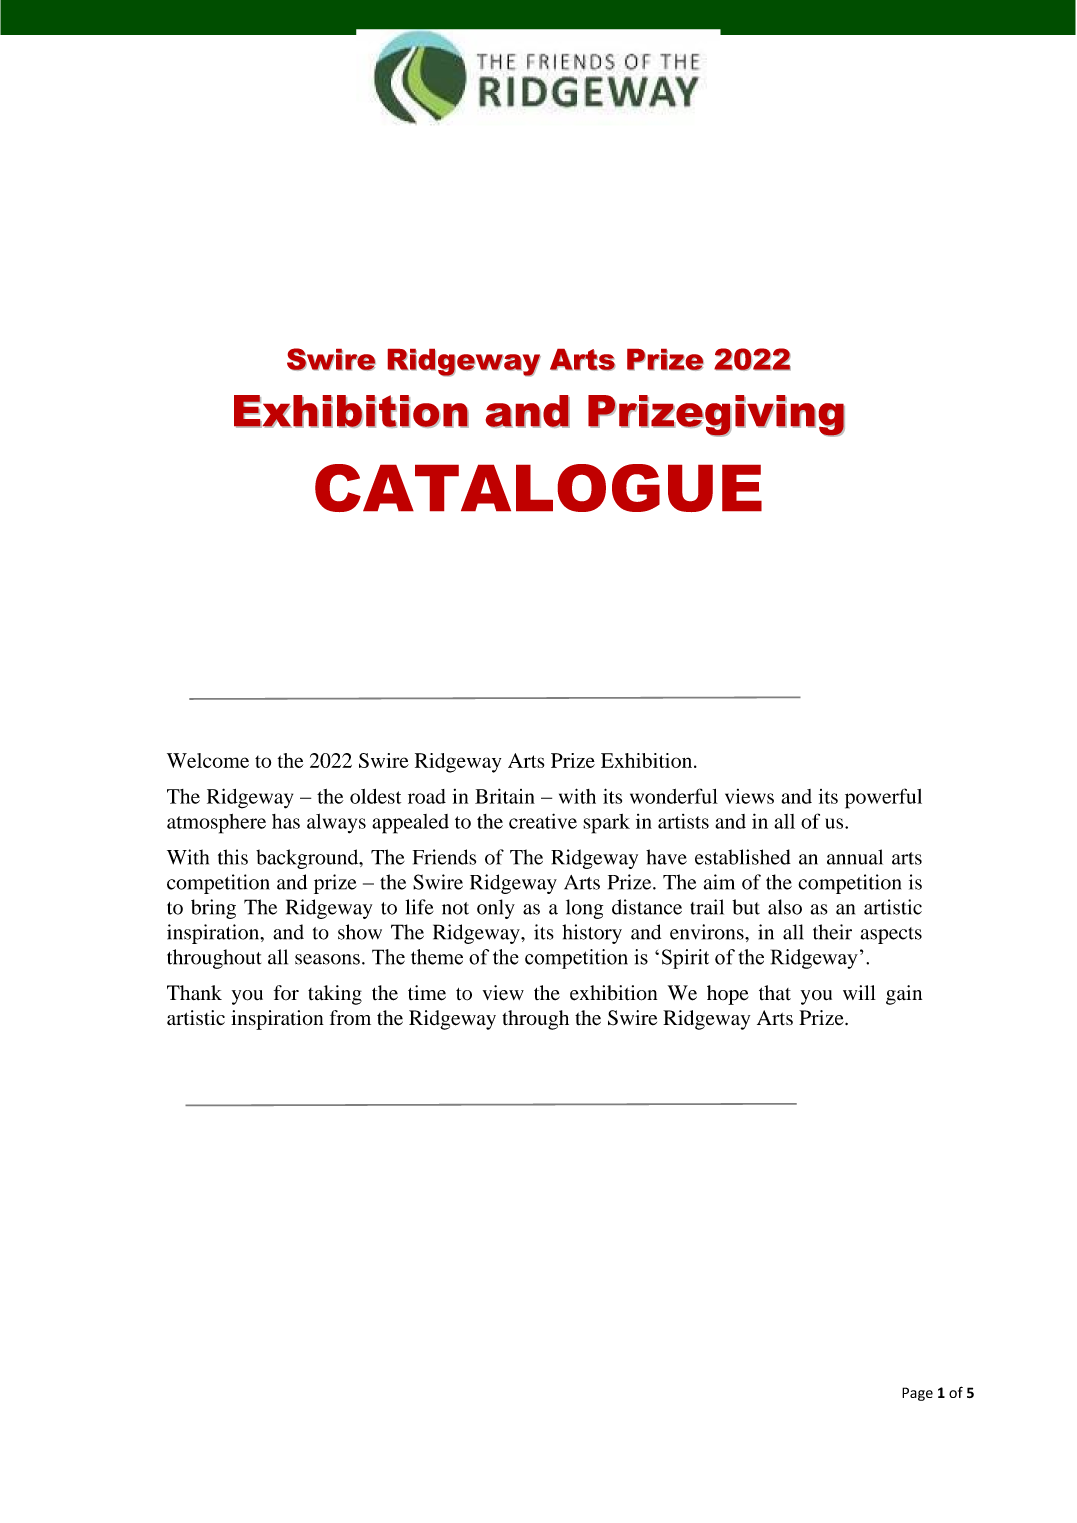 The height and width of the screenshot is (1523, 1077). I want to click on creative, so click(543, 821).
